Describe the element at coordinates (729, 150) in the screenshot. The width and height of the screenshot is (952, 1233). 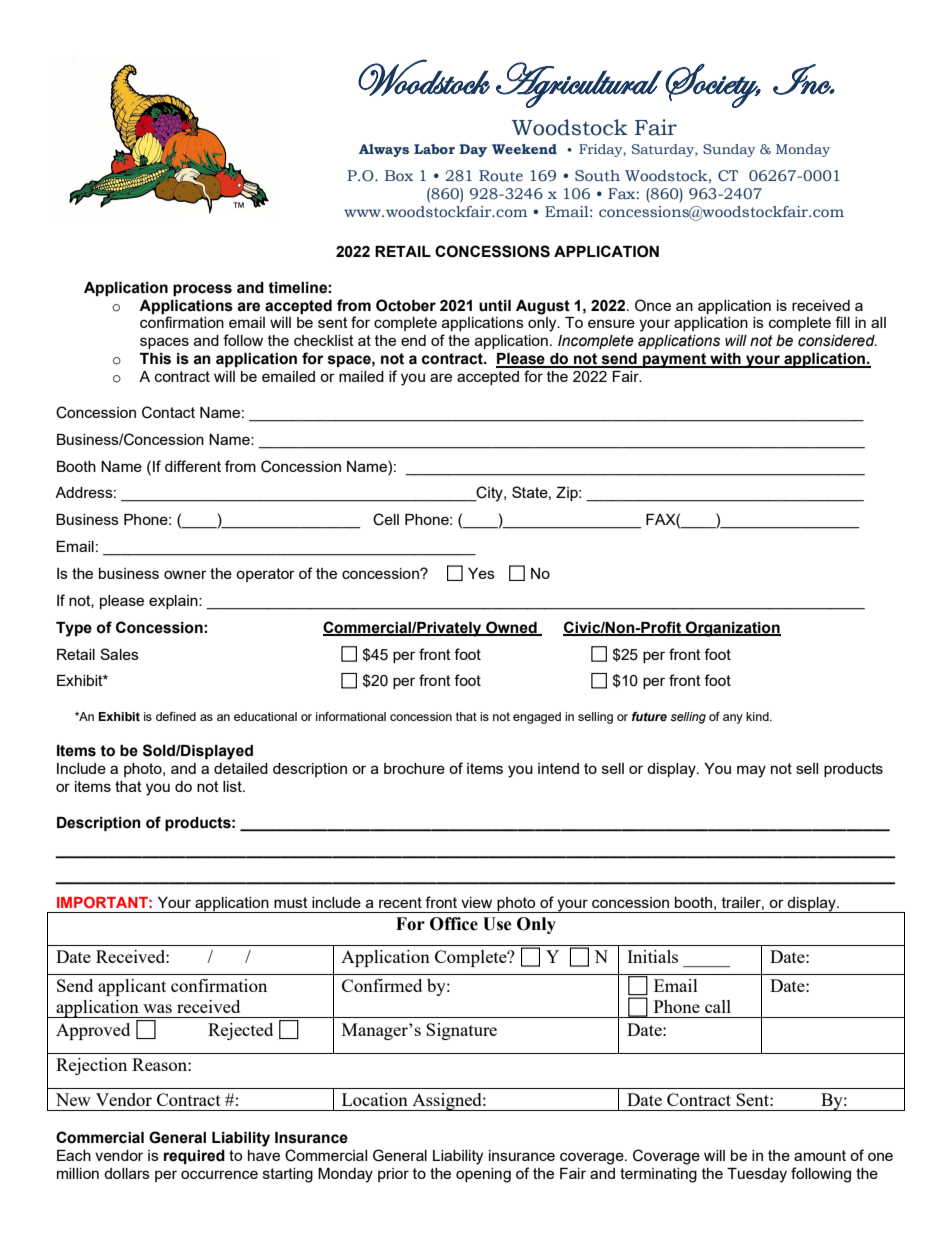
I see `Sunday` at that location.
